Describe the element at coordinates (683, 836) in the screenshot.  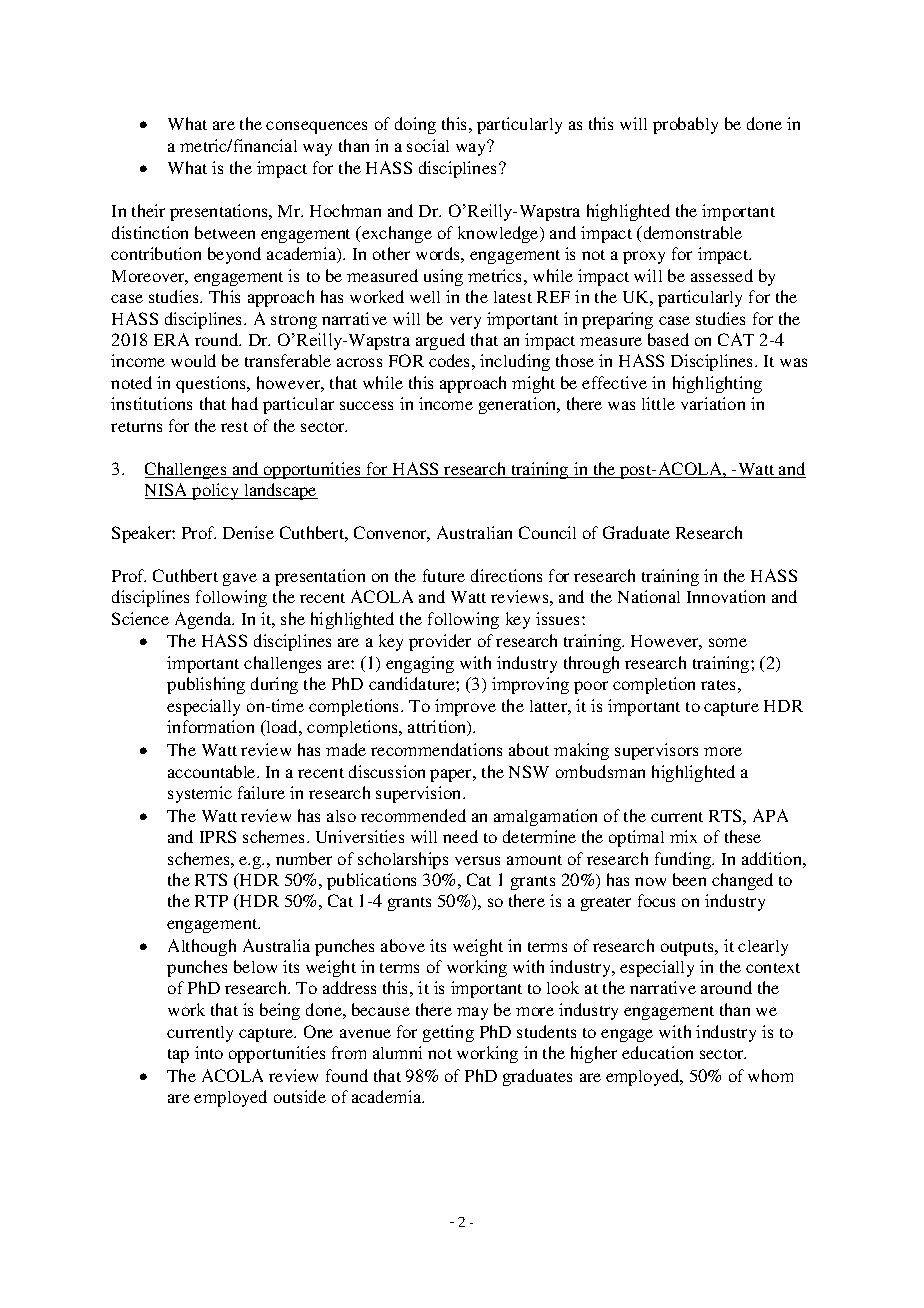
I see `mix` at that location.
